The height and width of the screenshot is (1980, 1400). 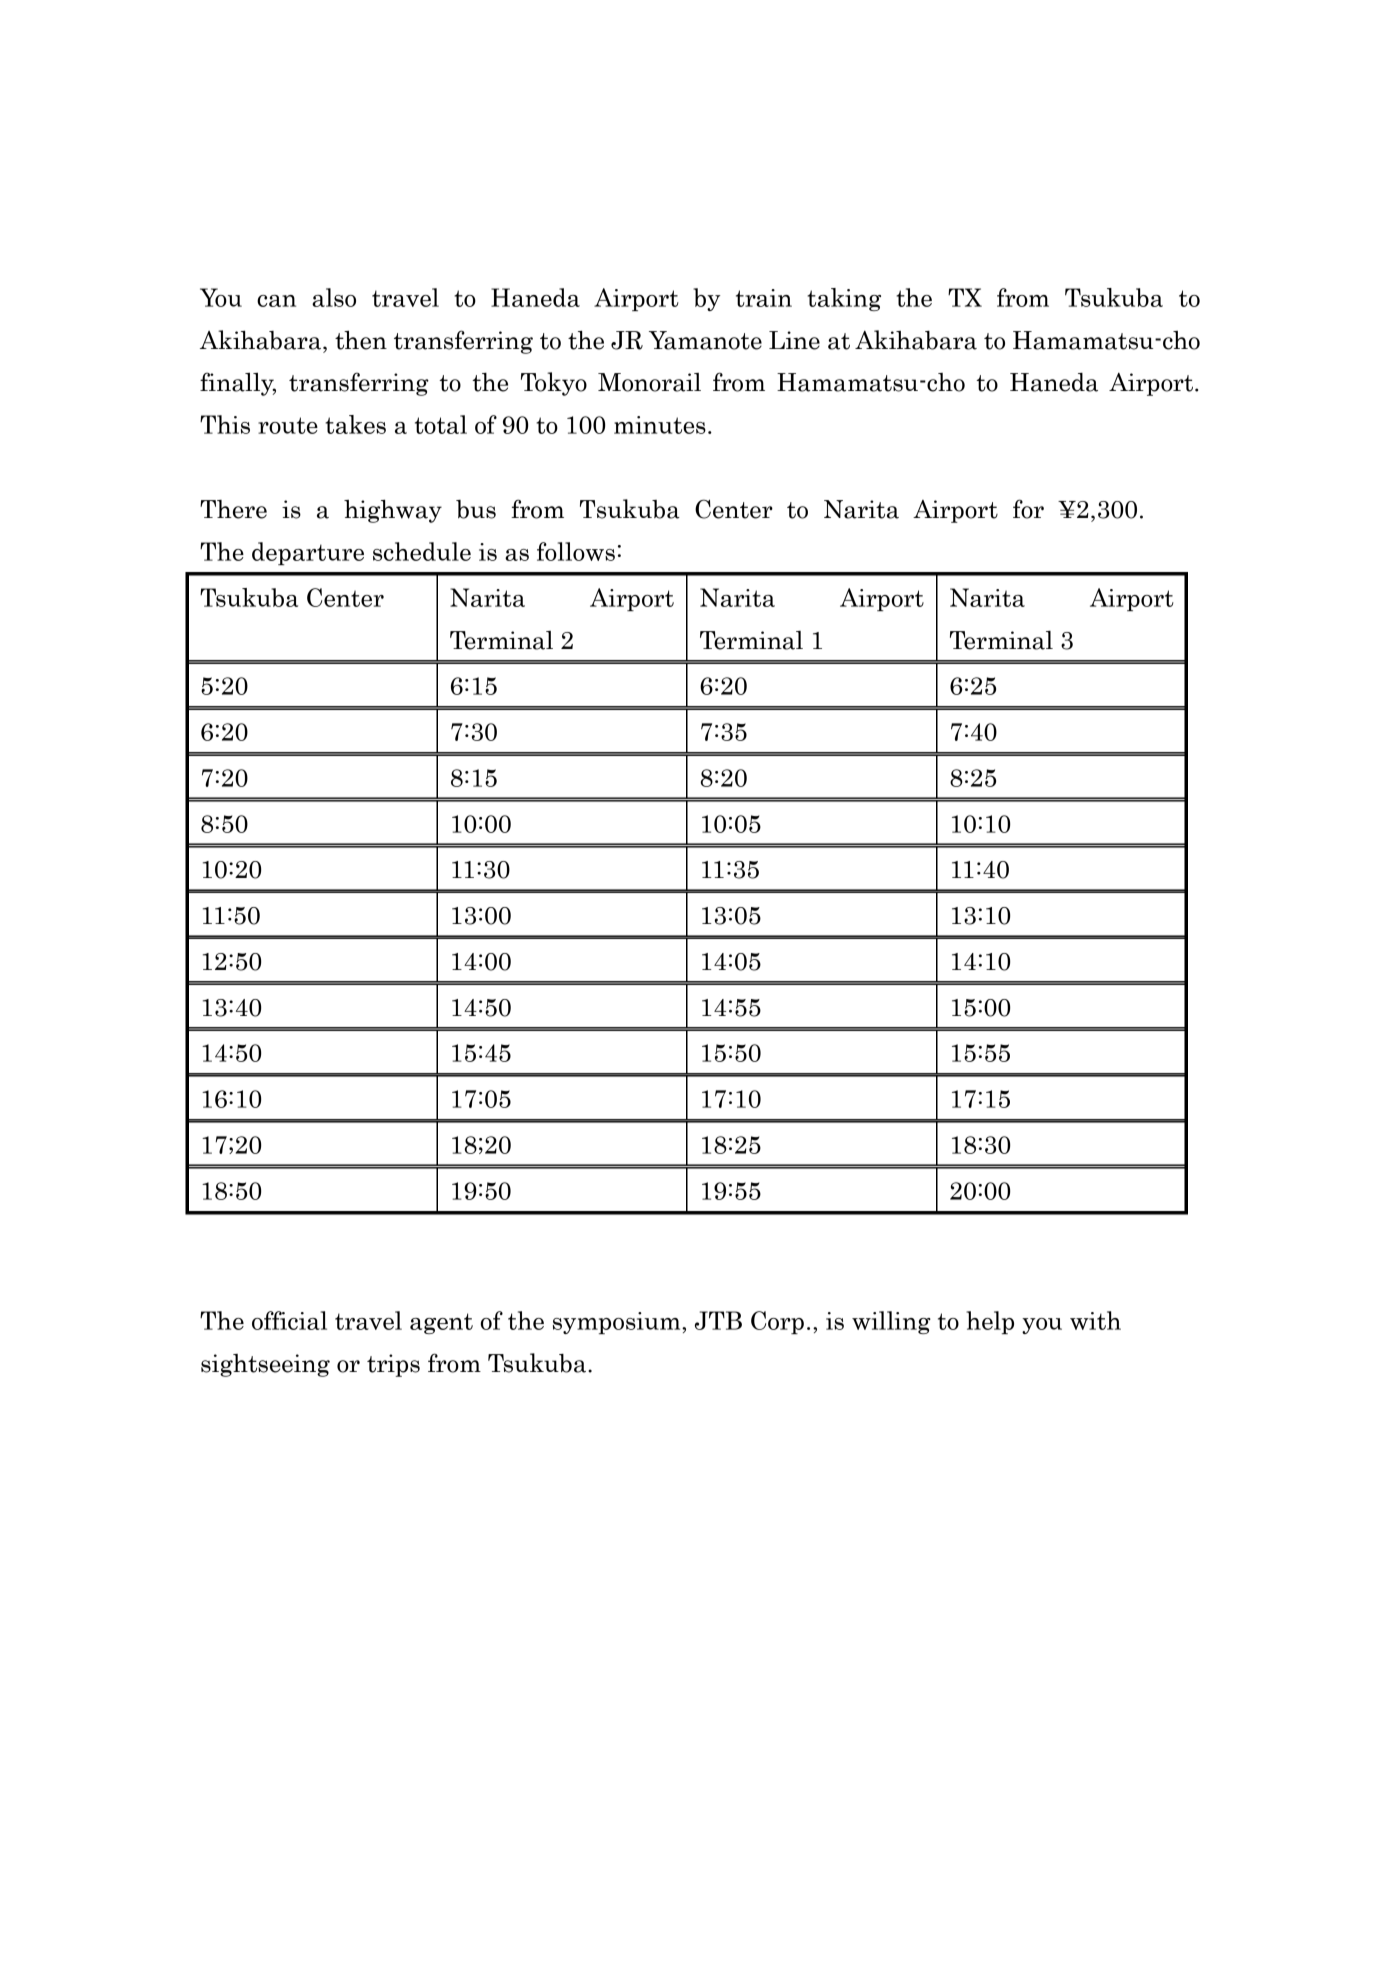 I want to click on follows, so click(x=576, y=551).
